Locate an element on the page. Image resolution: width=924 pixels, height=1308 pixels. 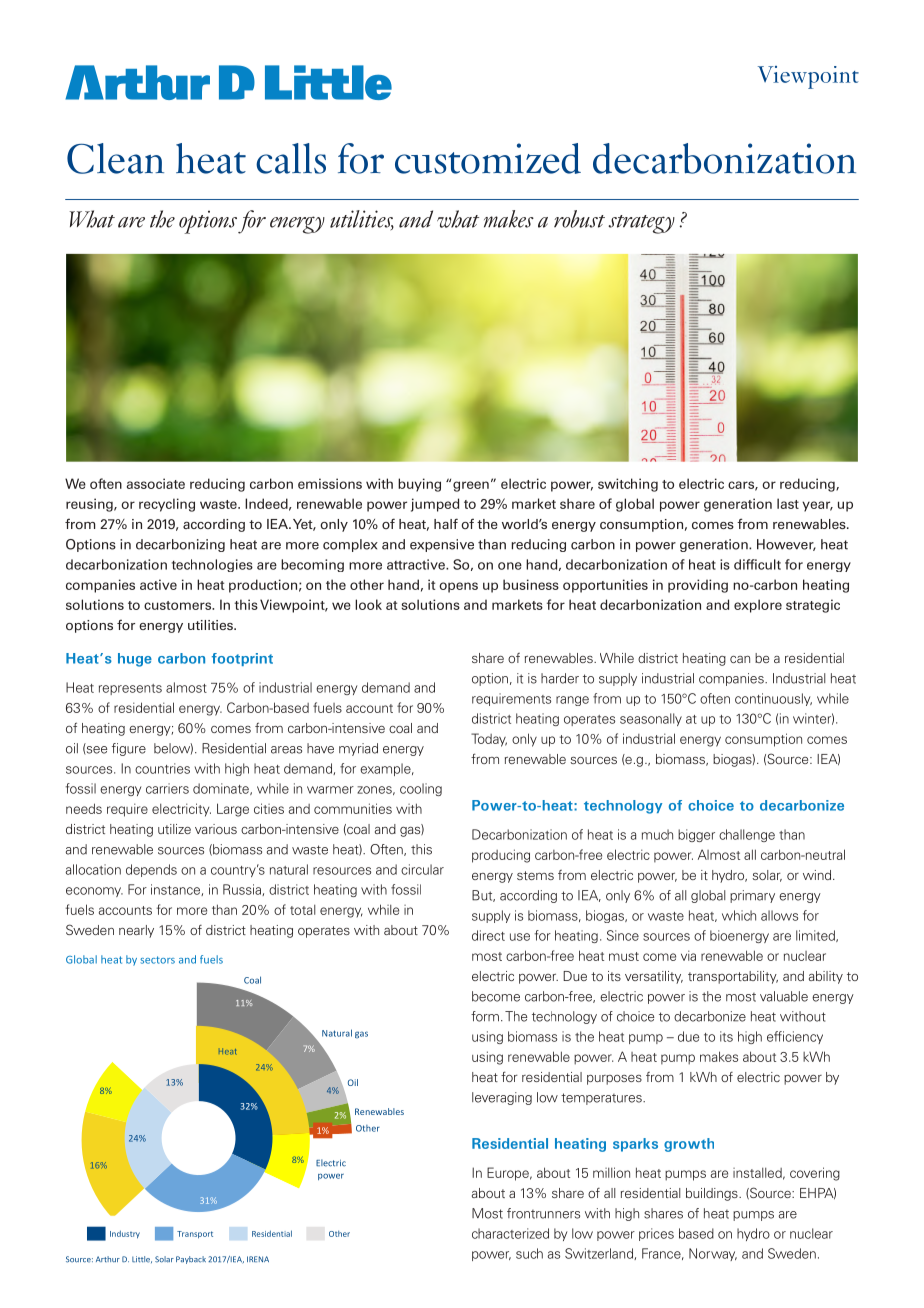
continuously is located at coordinates (773, 699).
